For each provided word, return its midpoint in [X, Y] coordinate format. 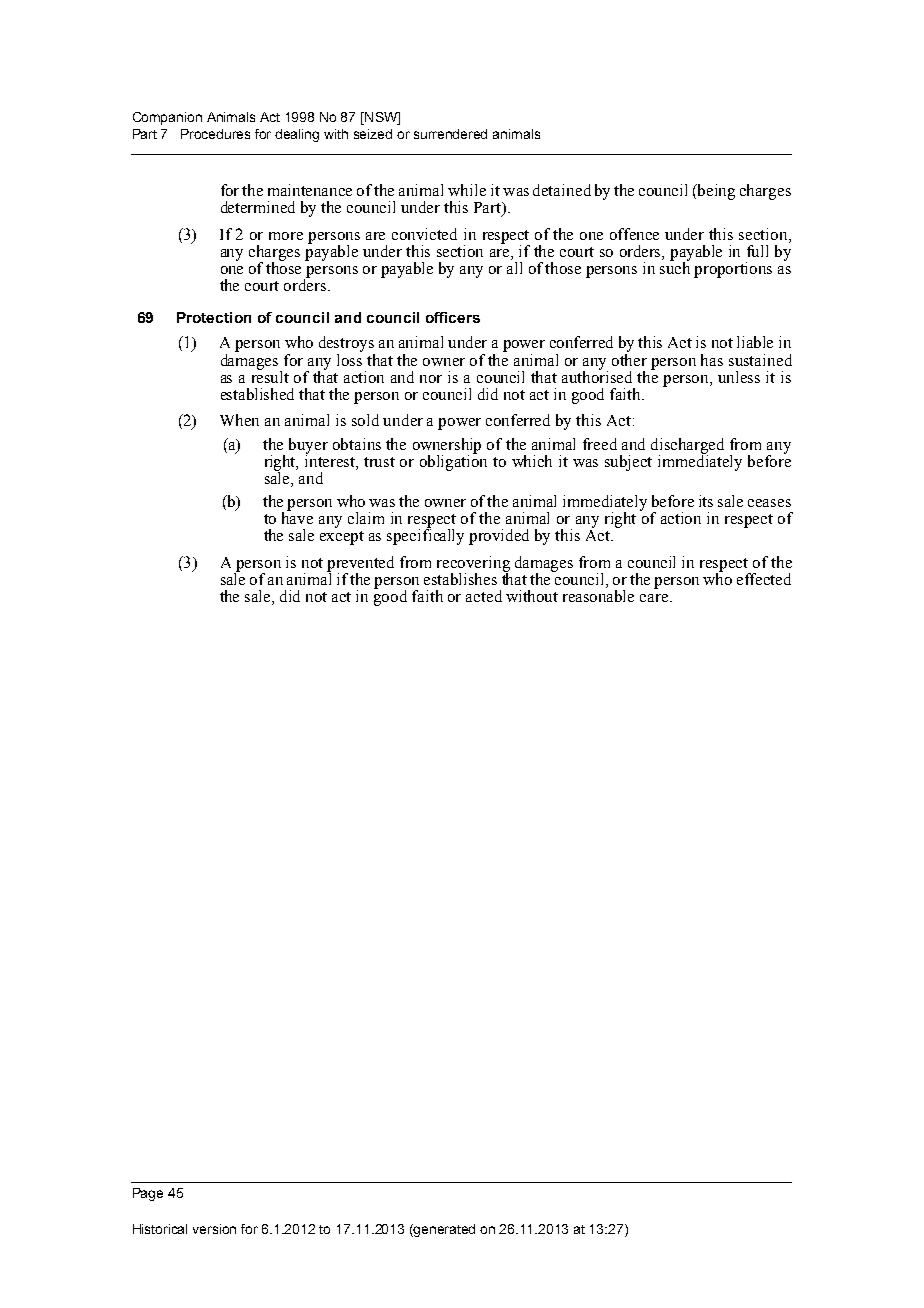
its [706, 501]
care [655, 598]
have [297, 517]
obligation [453, 461]
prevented [360, 565]
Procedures [215, 134]
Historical [160, 1229]
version [214, 1229]
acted [484, 596]
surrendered [450, 134]
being [715, 192]
